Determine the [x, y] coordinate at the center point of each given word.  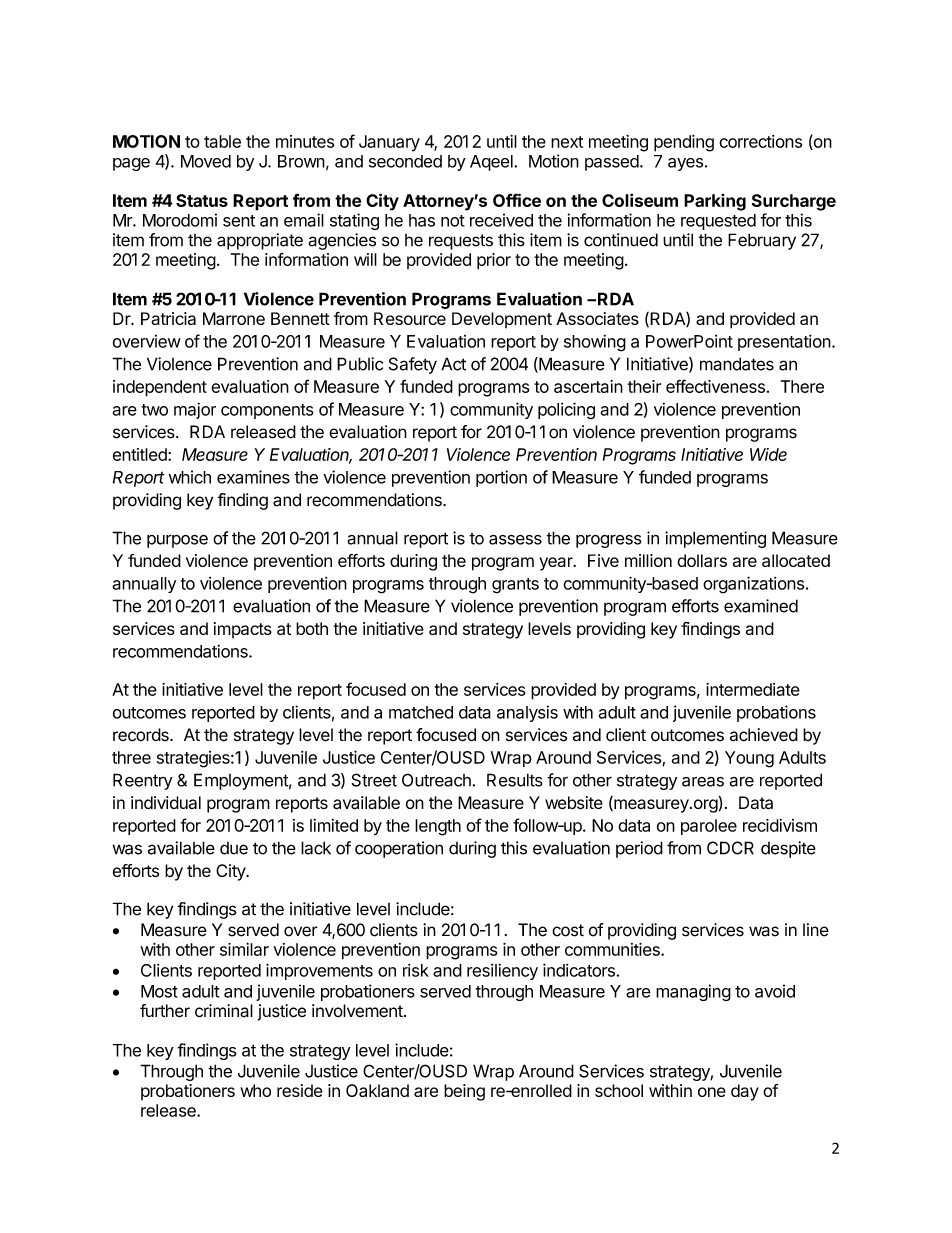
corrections [760, 141]
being [464, 1092]
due [234, 848]
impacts [243, 630]
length [438, 827]
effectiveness [715, 386]
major [195, 410]
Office [517, 200]
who [255, 1090]
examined [761, 606]
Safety [413, 365]
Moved [206, 161]
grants [515, 586]
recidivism [780, 825]
